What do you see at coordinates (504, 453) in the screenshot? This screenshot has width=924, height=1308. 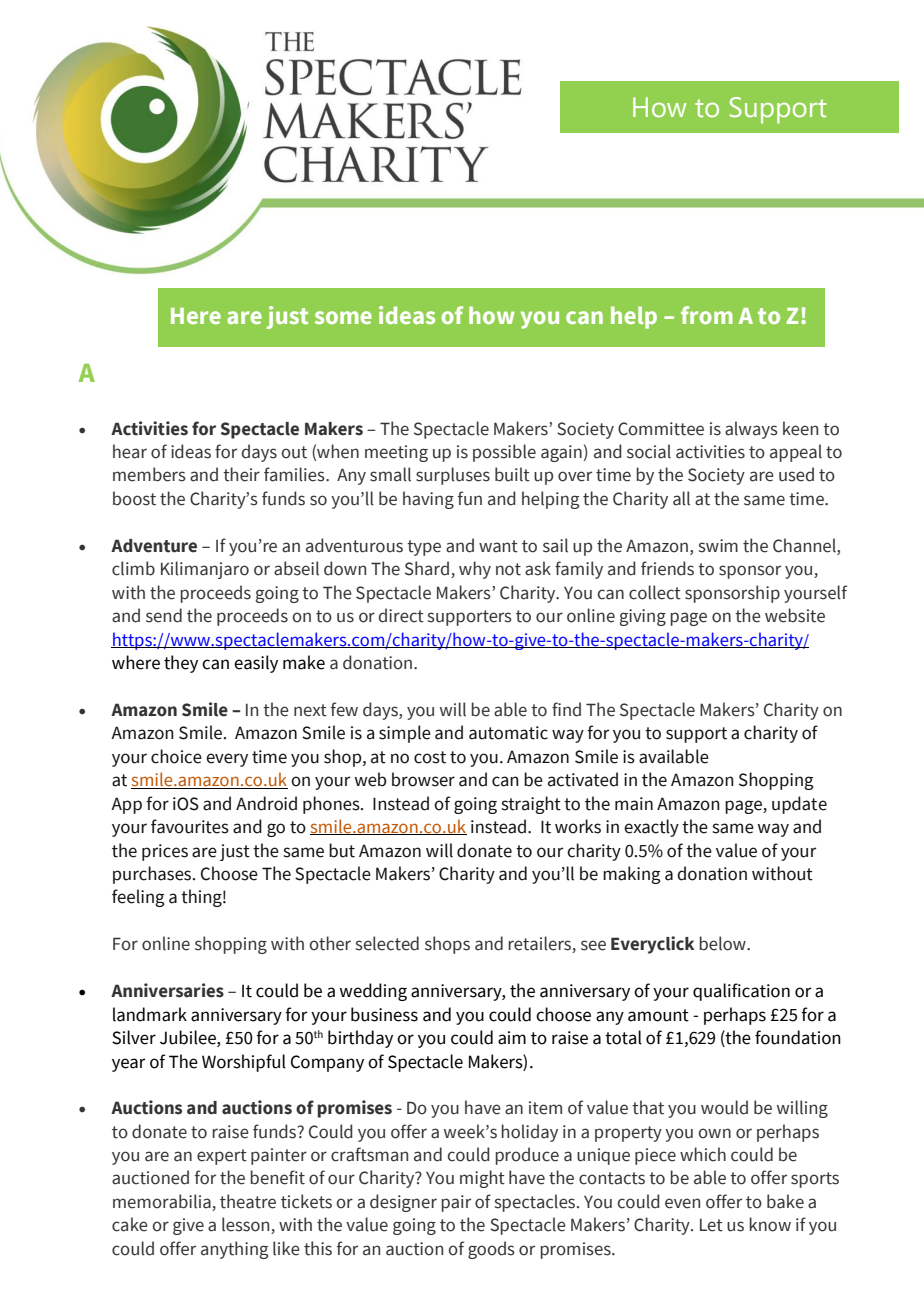 I see `possible` at bounding box center [504, 453].
